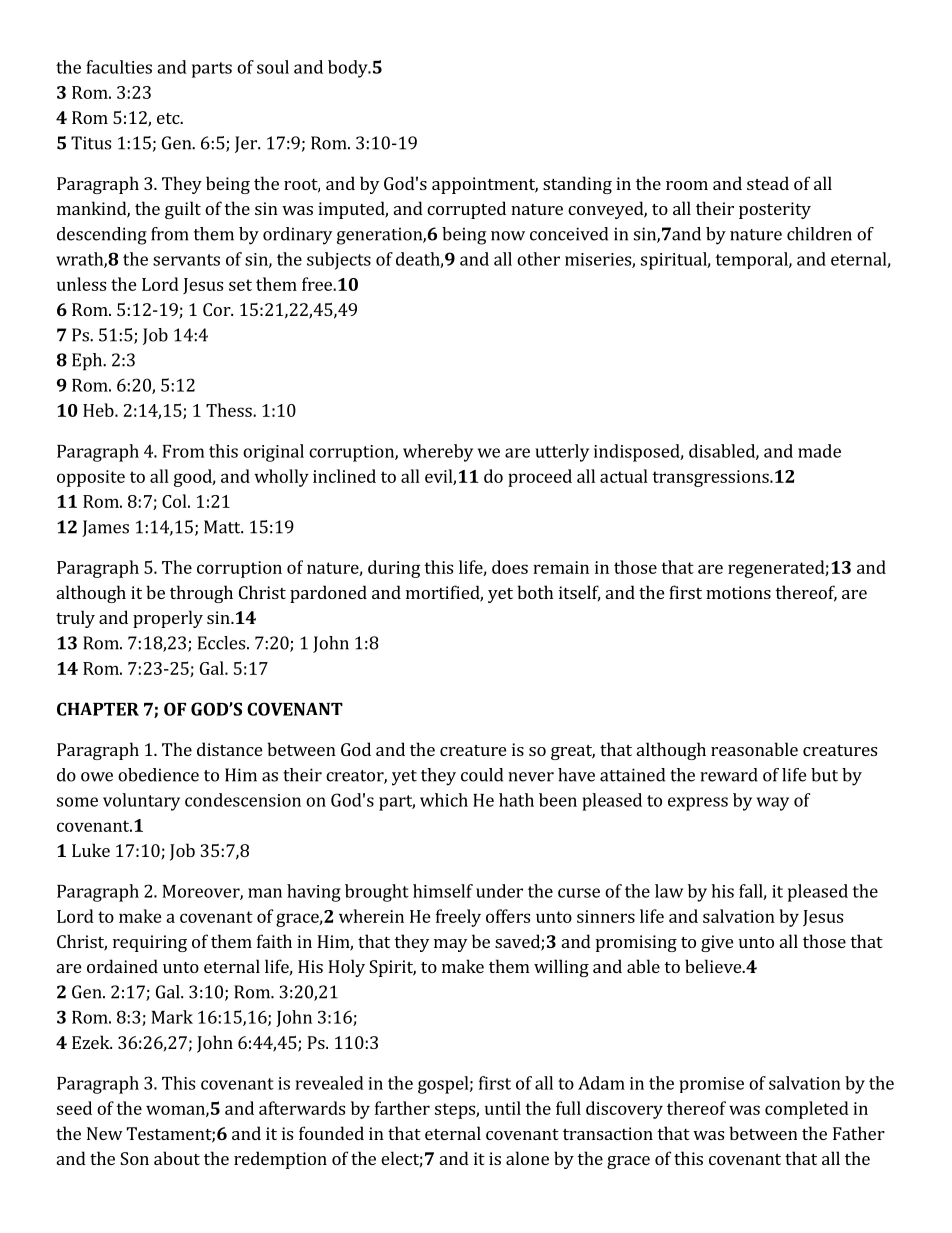  I want to click on whereby, so click(438, 453).
